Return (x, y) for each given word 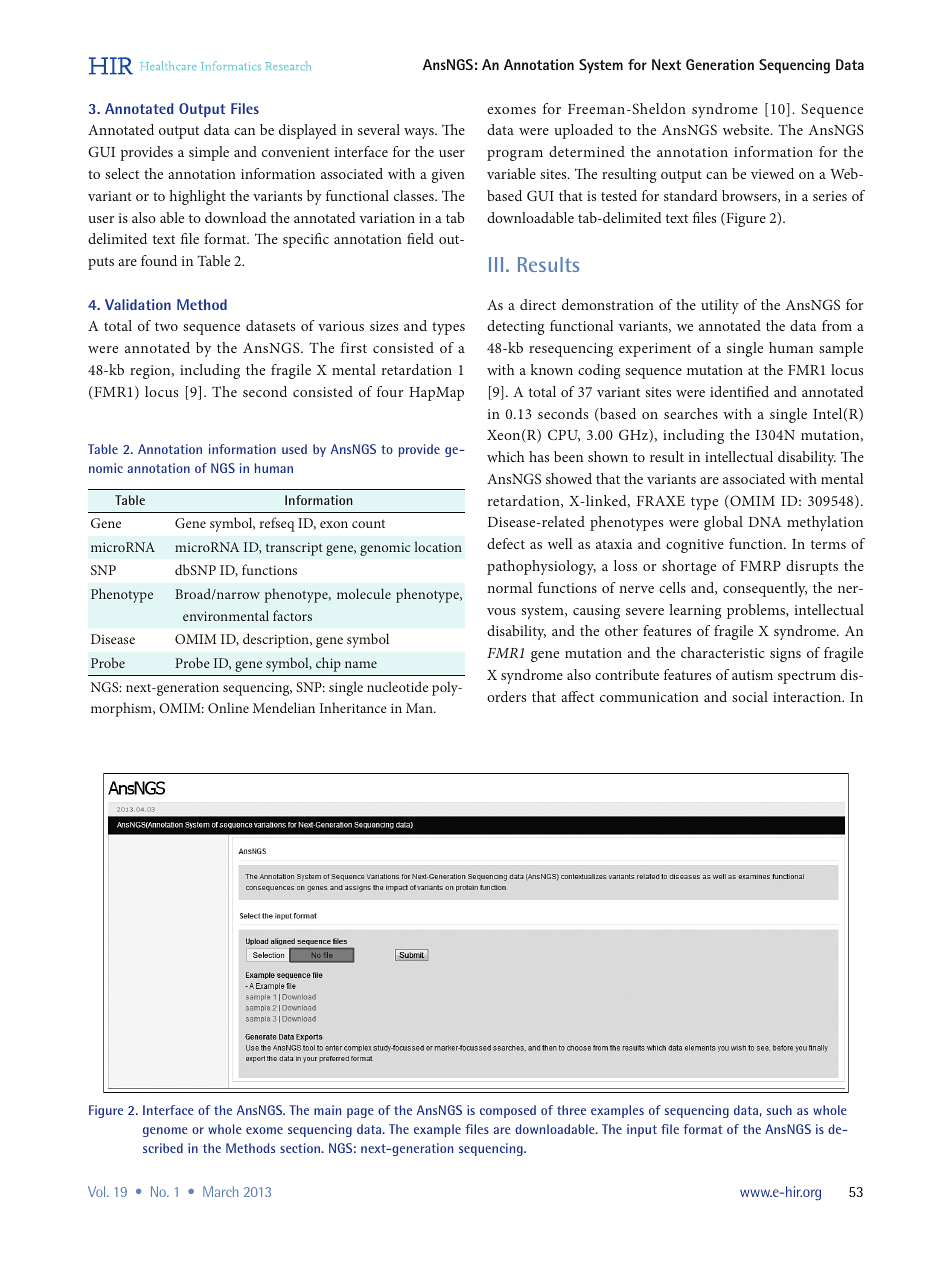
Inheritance (353, 707)
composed (508, 1111)
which (506, 456)
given (448, 176)
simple (209, 153)
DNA (765, 522)
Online (228, 707)
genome (165, 1132)
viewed (772, 173)
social (750, 696)
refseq (277, 524)
